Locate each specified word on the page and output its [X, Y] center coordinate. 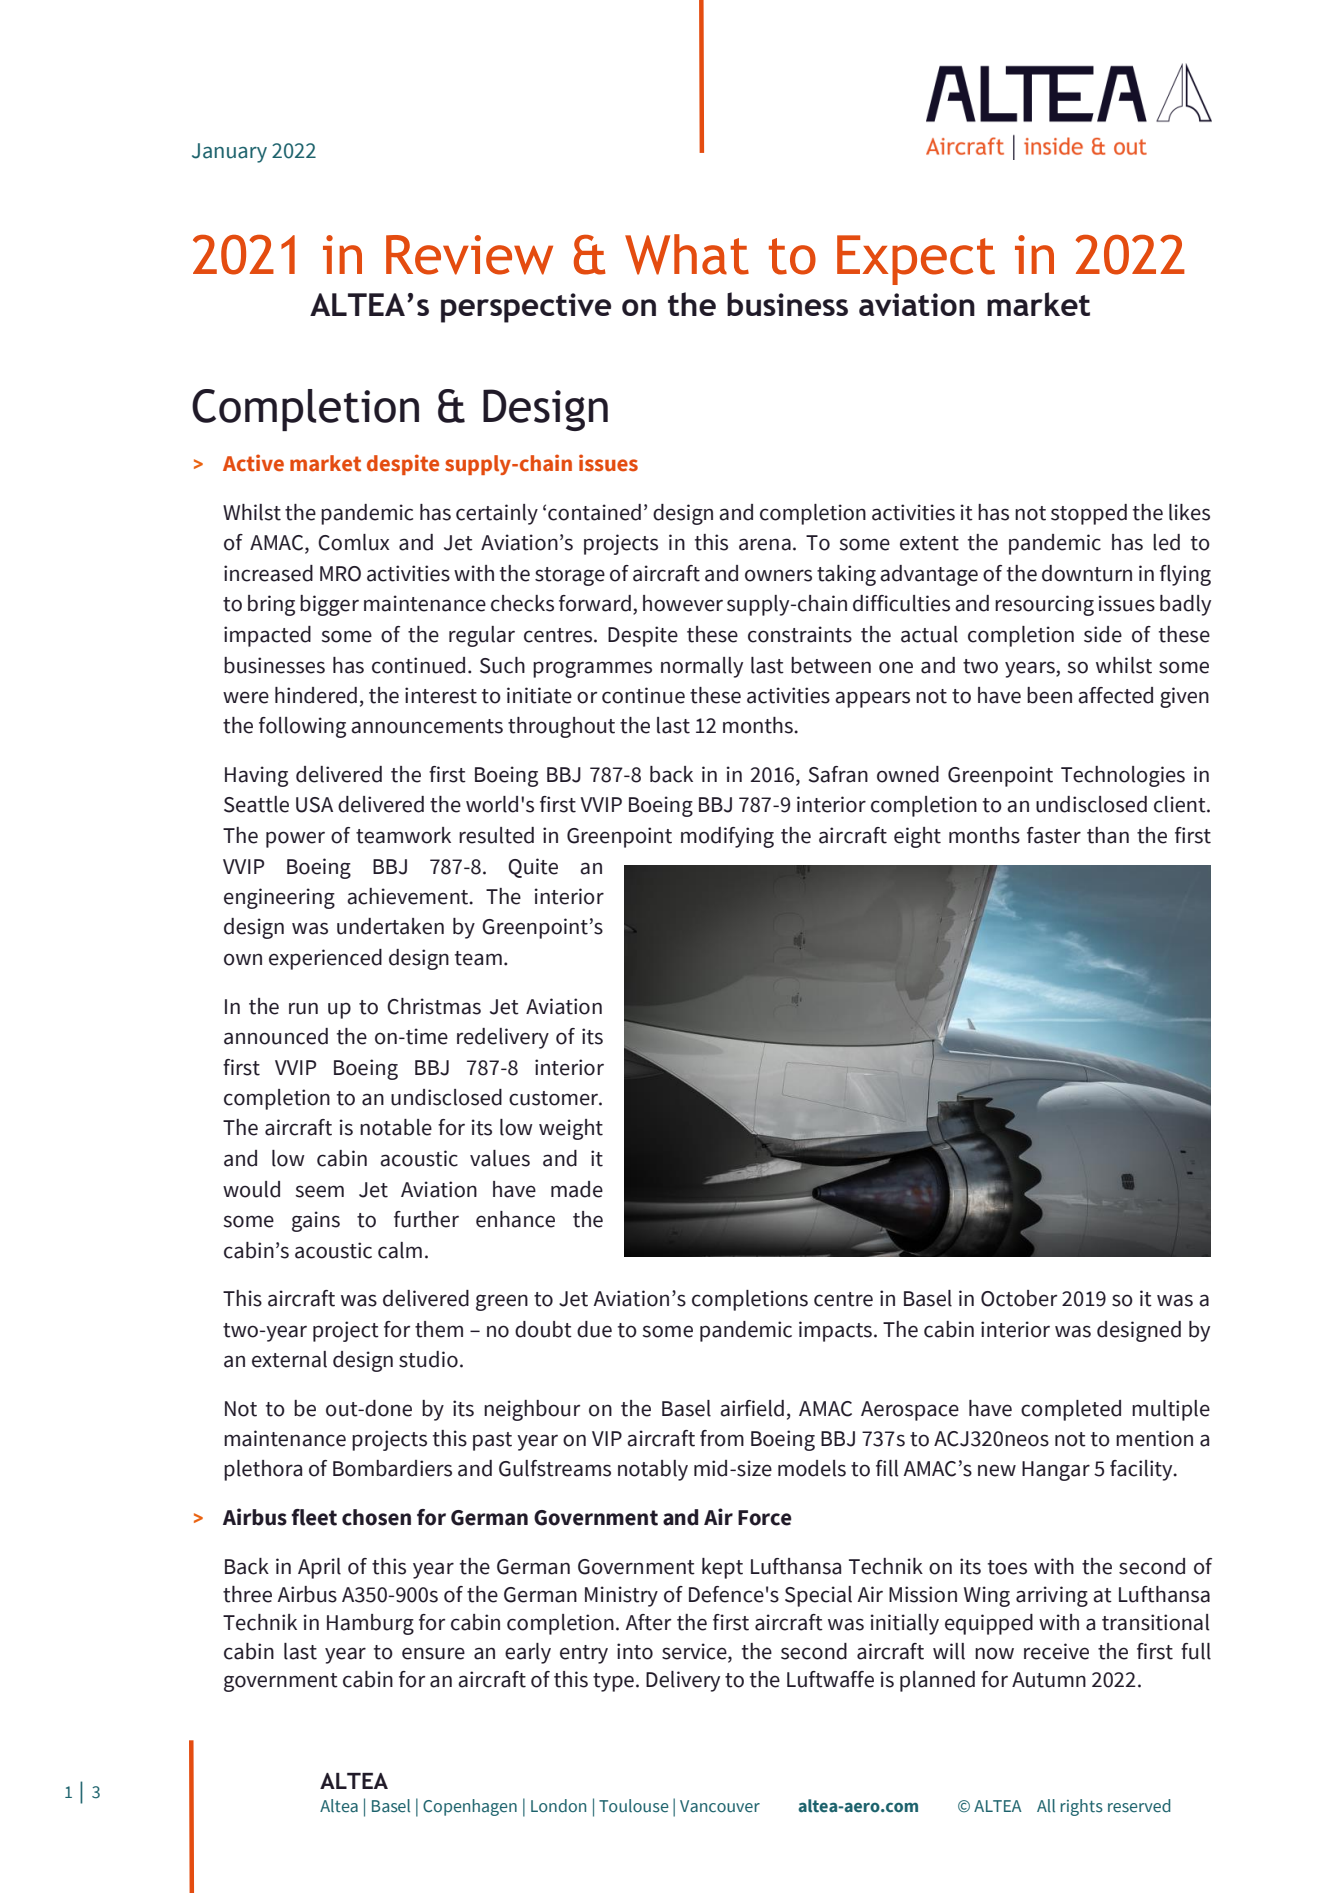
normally [702, 667]
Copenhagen [470, 1807]
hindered [316, 695]
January [229, 153]
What [687, 254]
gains [316, 1221]
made [577, 1189]
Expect [916, 260]
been [1049, 695]
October [1019, 1298]
